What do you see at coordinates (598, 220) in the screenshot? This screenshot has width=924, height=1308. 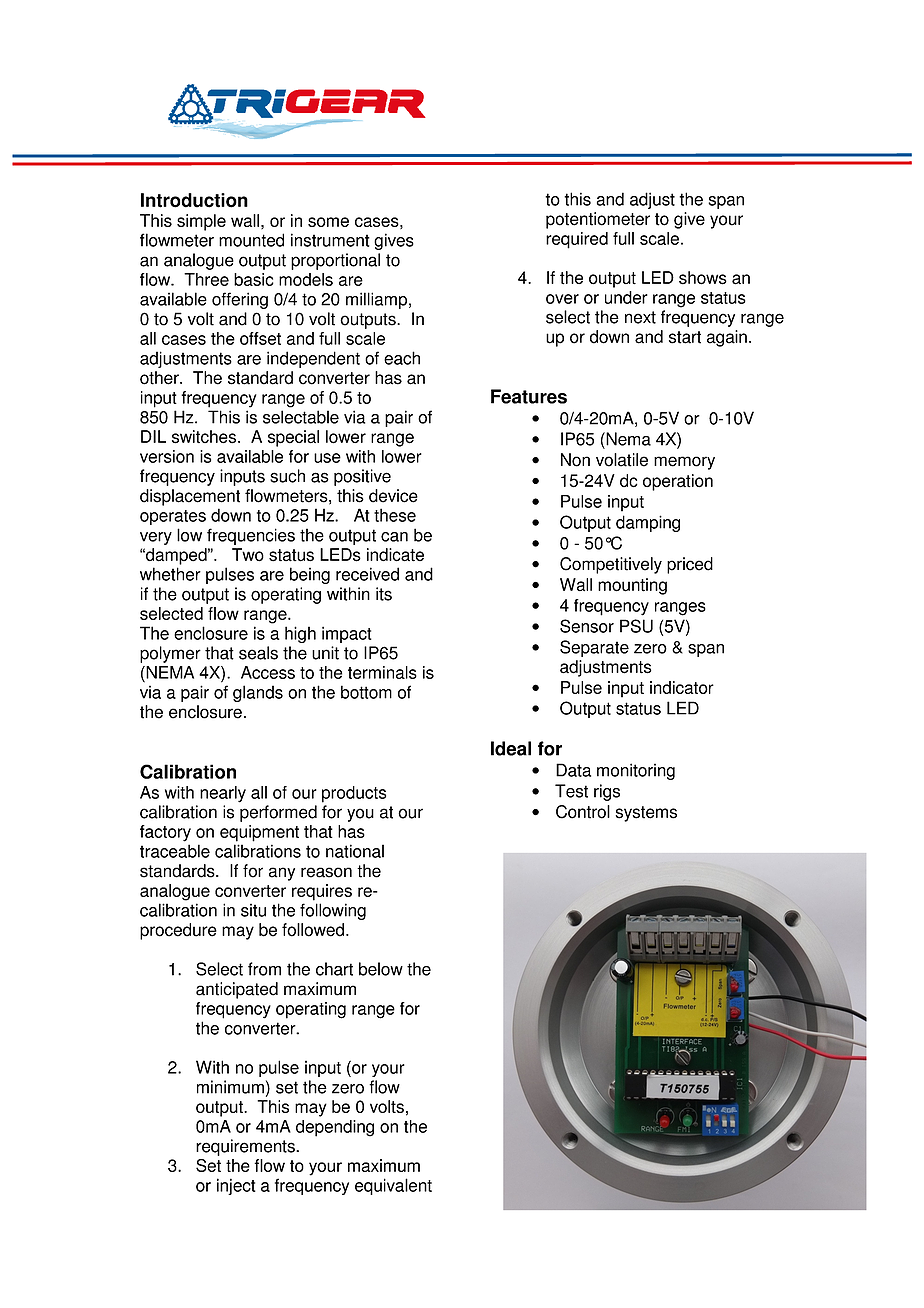 I see `potentiometer` at bounding box center [598, 220].
